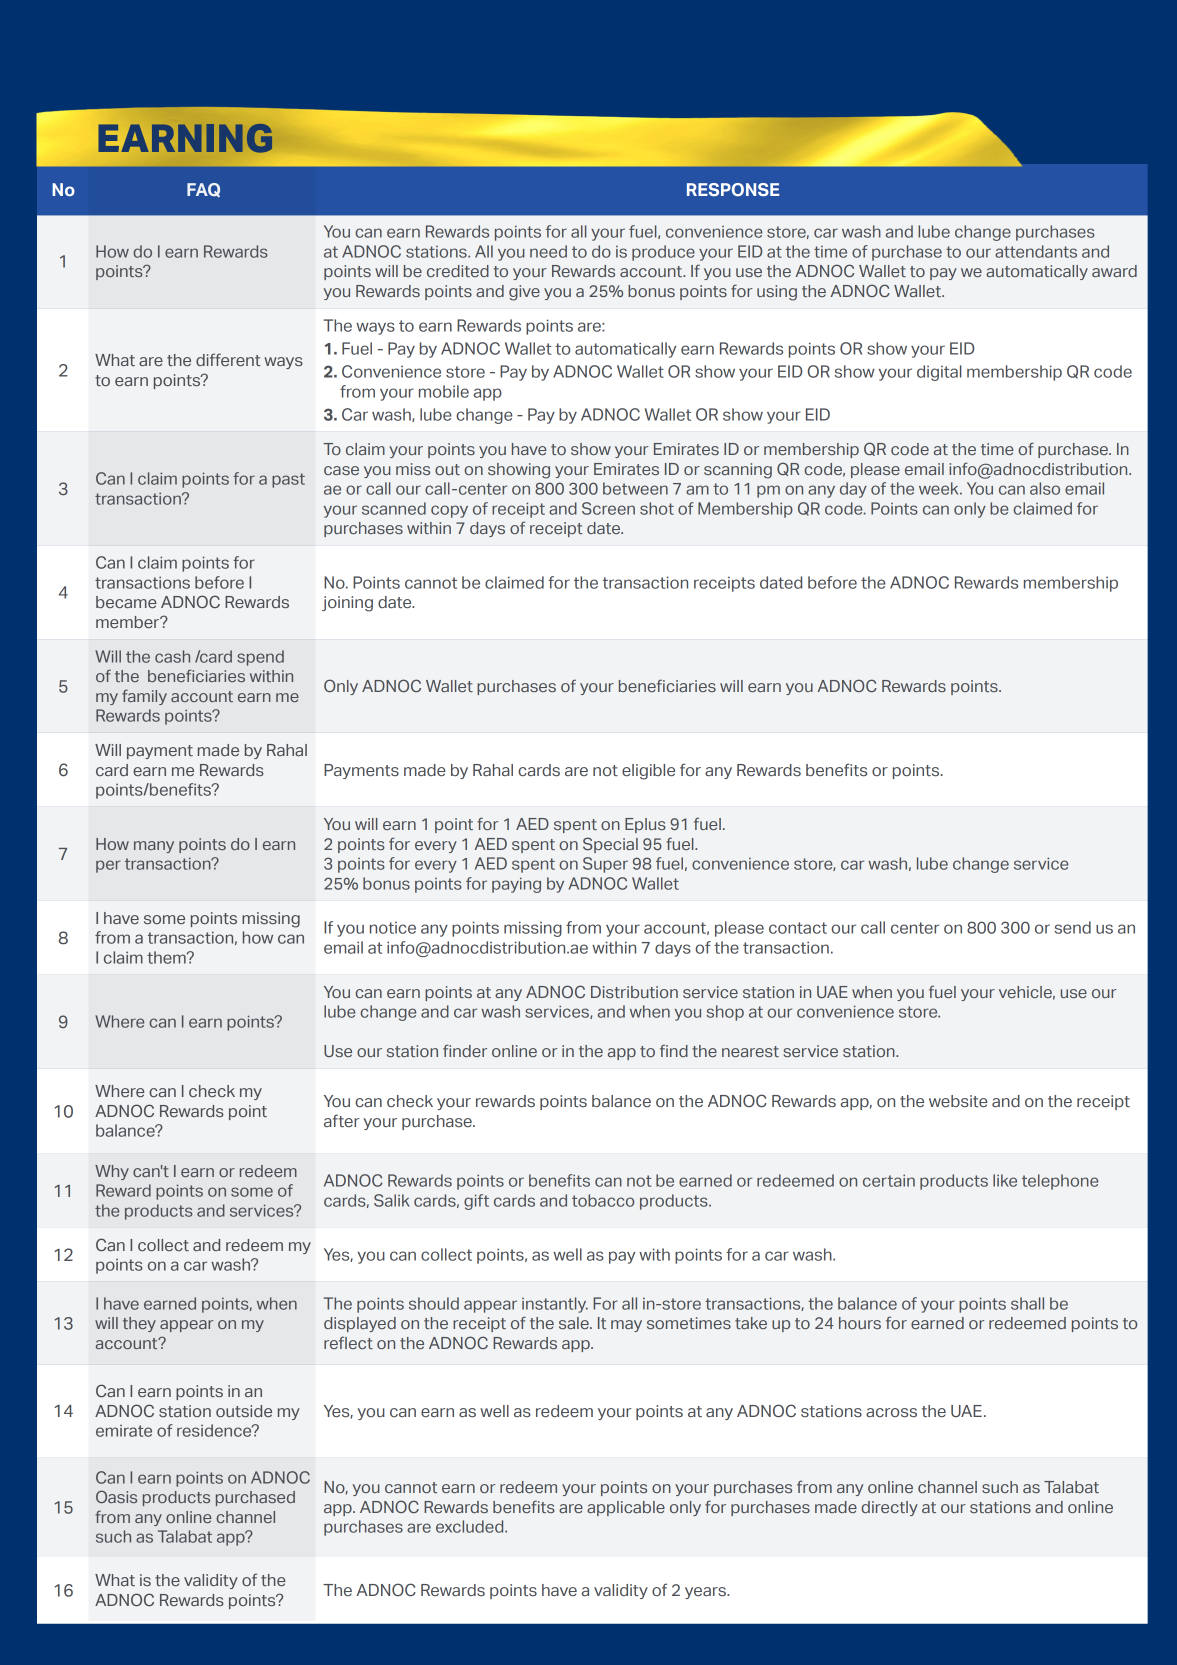 This screenshot has height=1665, width=1177. What do you see at coordinates (1045, 488) in the screenshot?
I see `also` at bounding box center [1045, 488].
